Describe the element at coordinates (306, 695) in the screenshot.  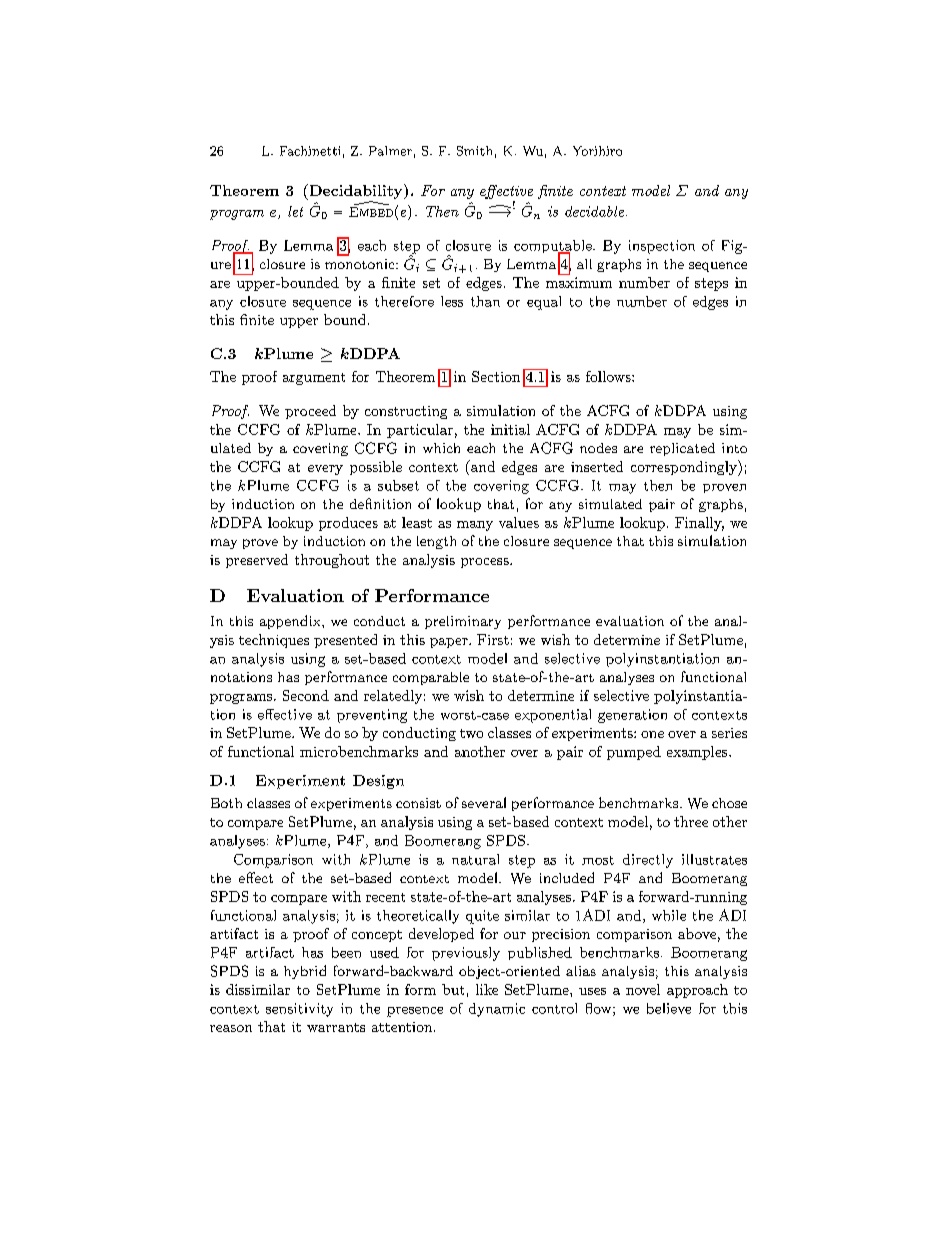
I see `Second` at that location.
